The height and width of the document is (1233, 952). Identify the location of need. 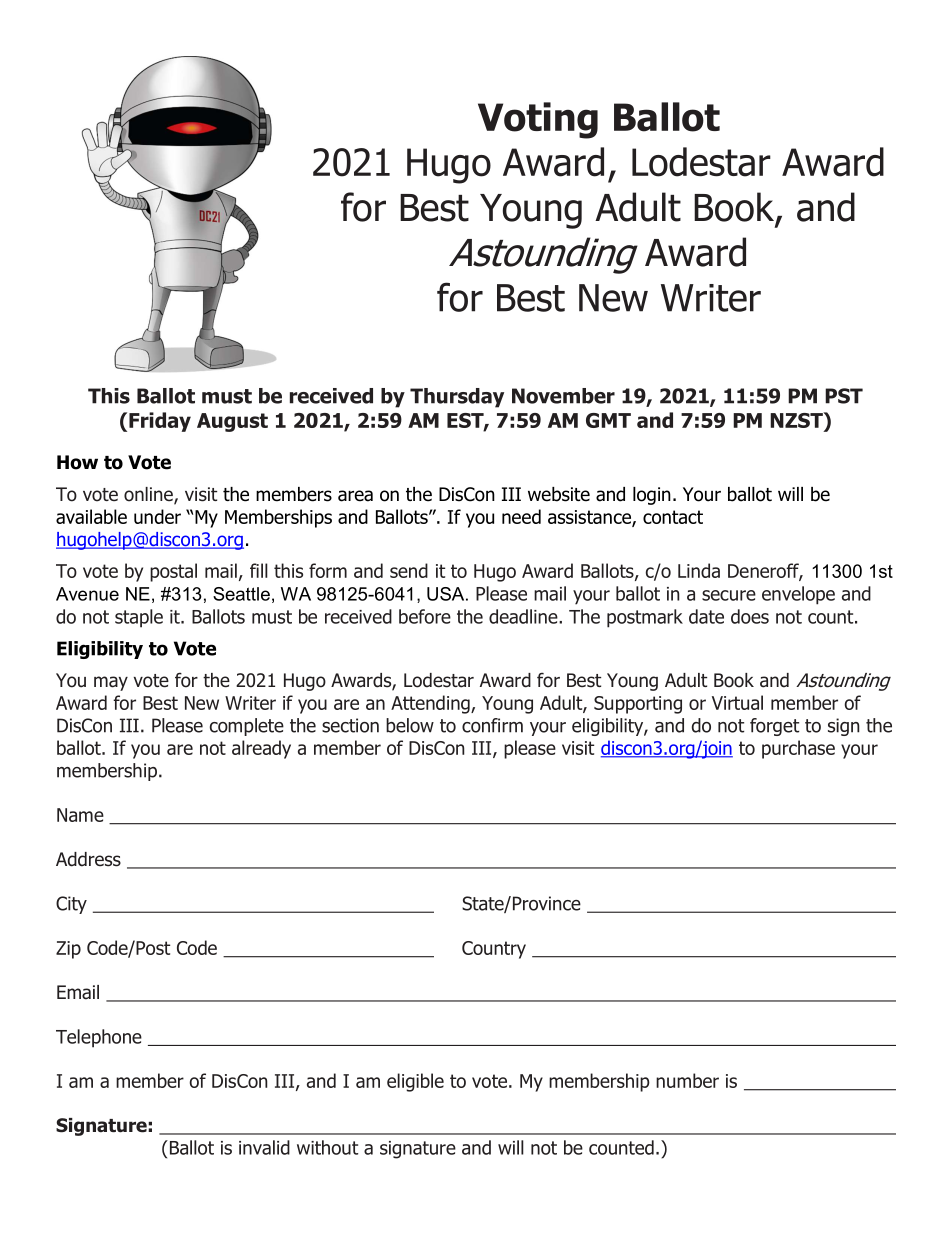
(521, 516).
